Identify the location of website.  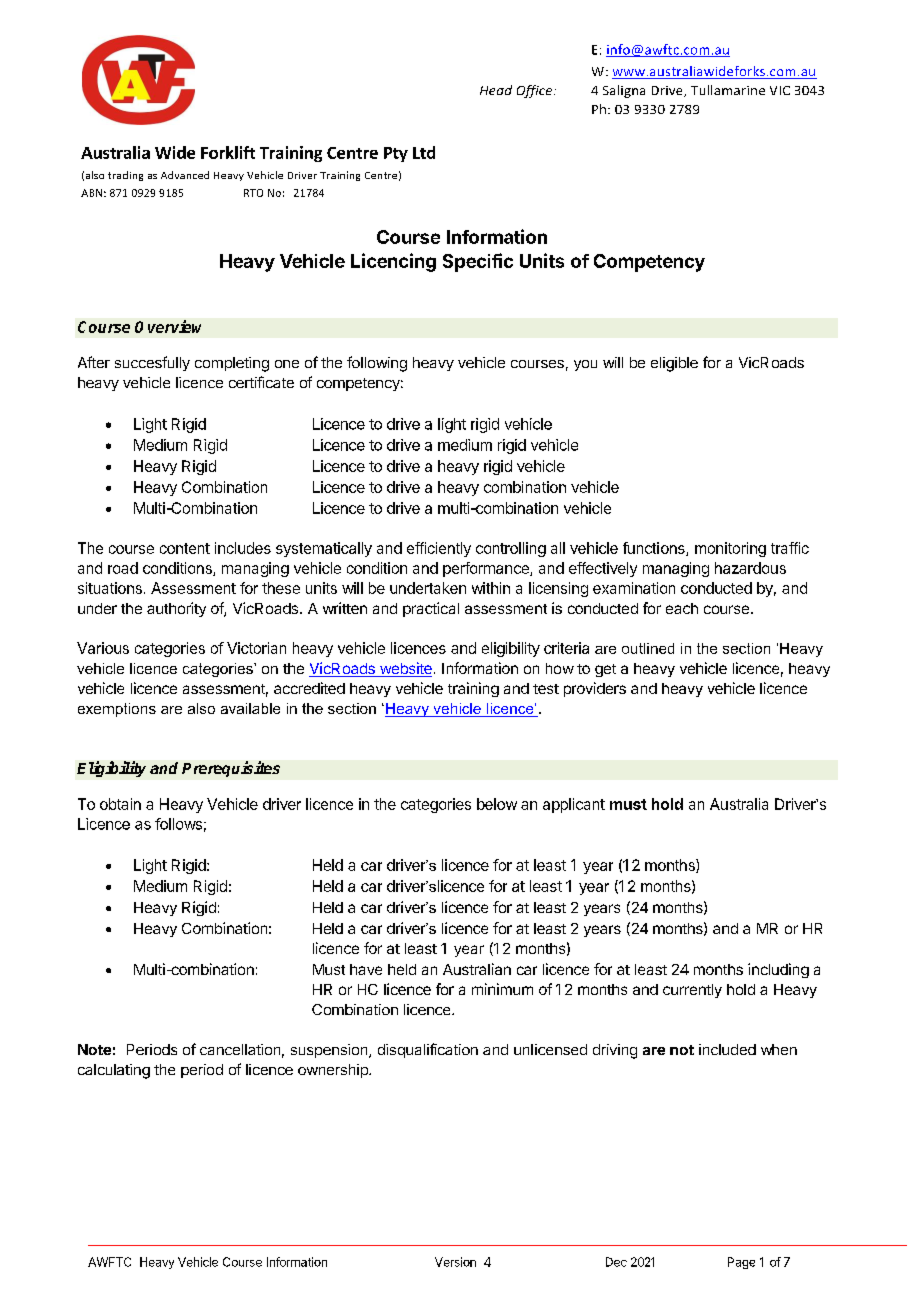
(404, 669).
